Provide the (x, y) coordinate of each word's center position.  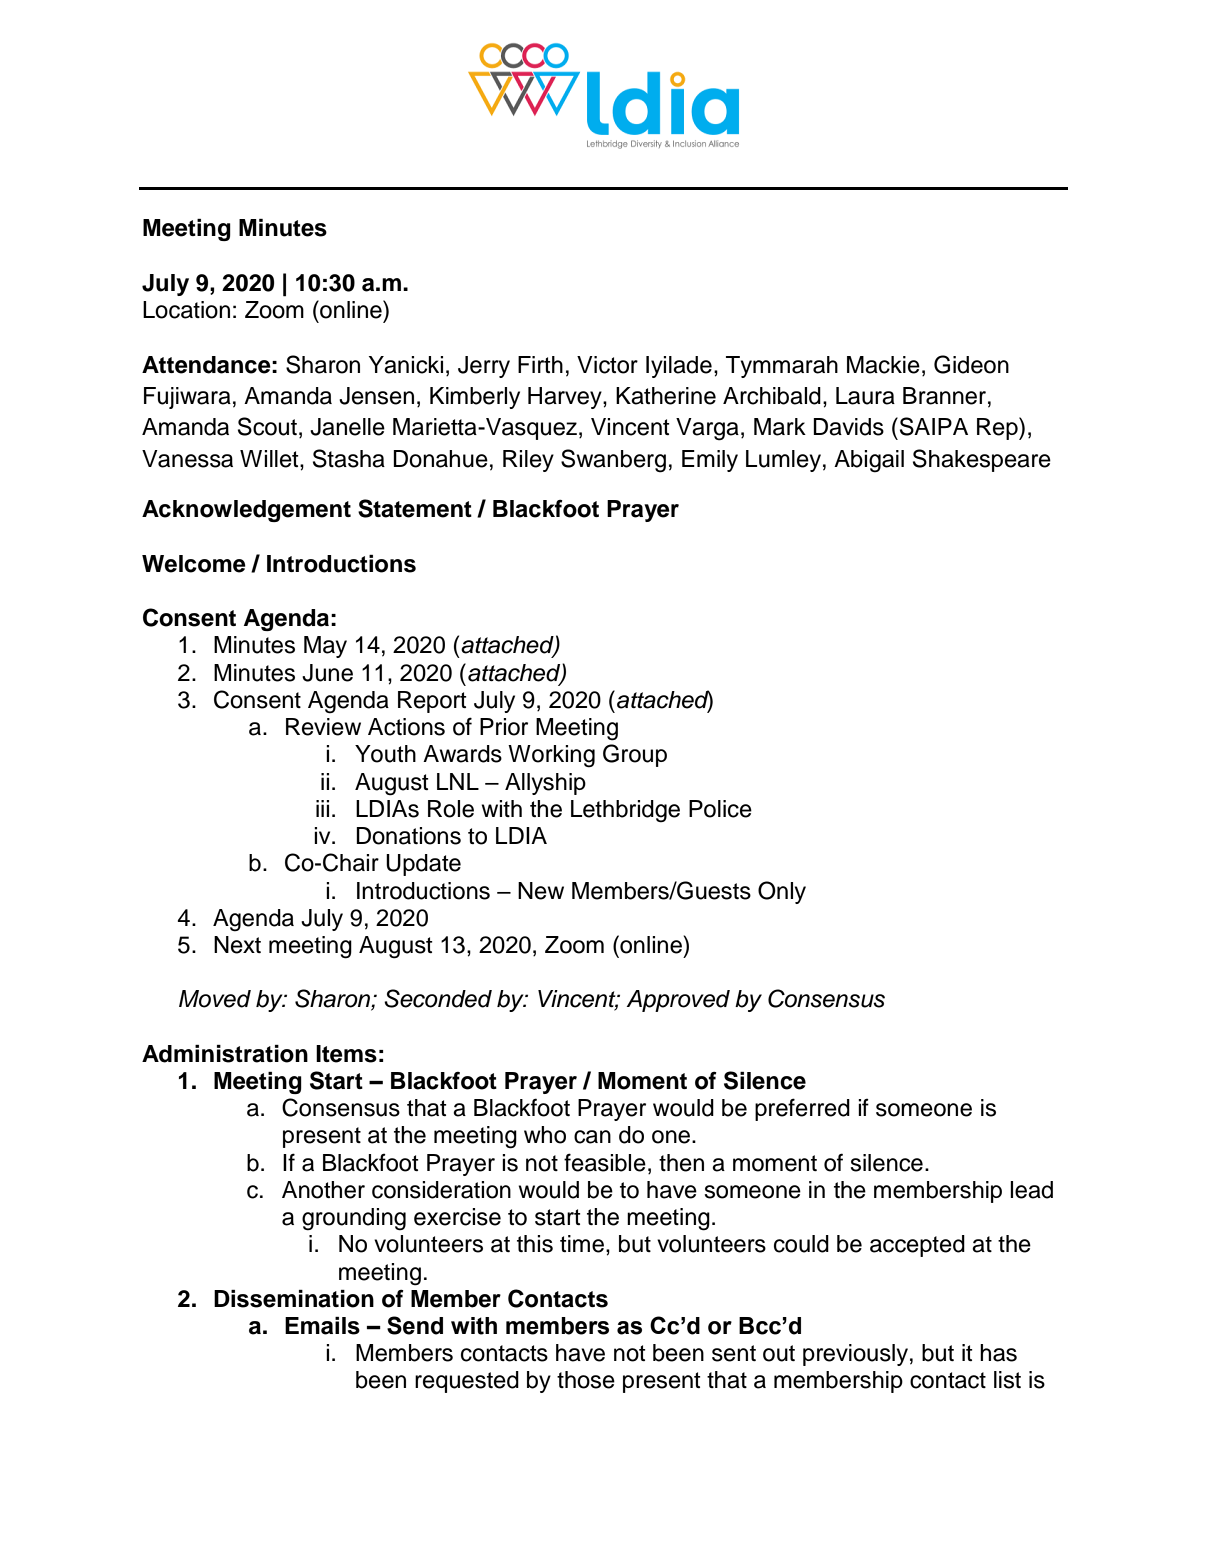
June (327, 673)
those (586, 1380)
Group (635, 755)
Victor (607, 365)
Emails (322, 1326)
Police (720, 809)
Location (186, 310)
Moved (215, 999)
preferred (802, 1109)
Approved (678, 1001)
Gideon (971, 364)
